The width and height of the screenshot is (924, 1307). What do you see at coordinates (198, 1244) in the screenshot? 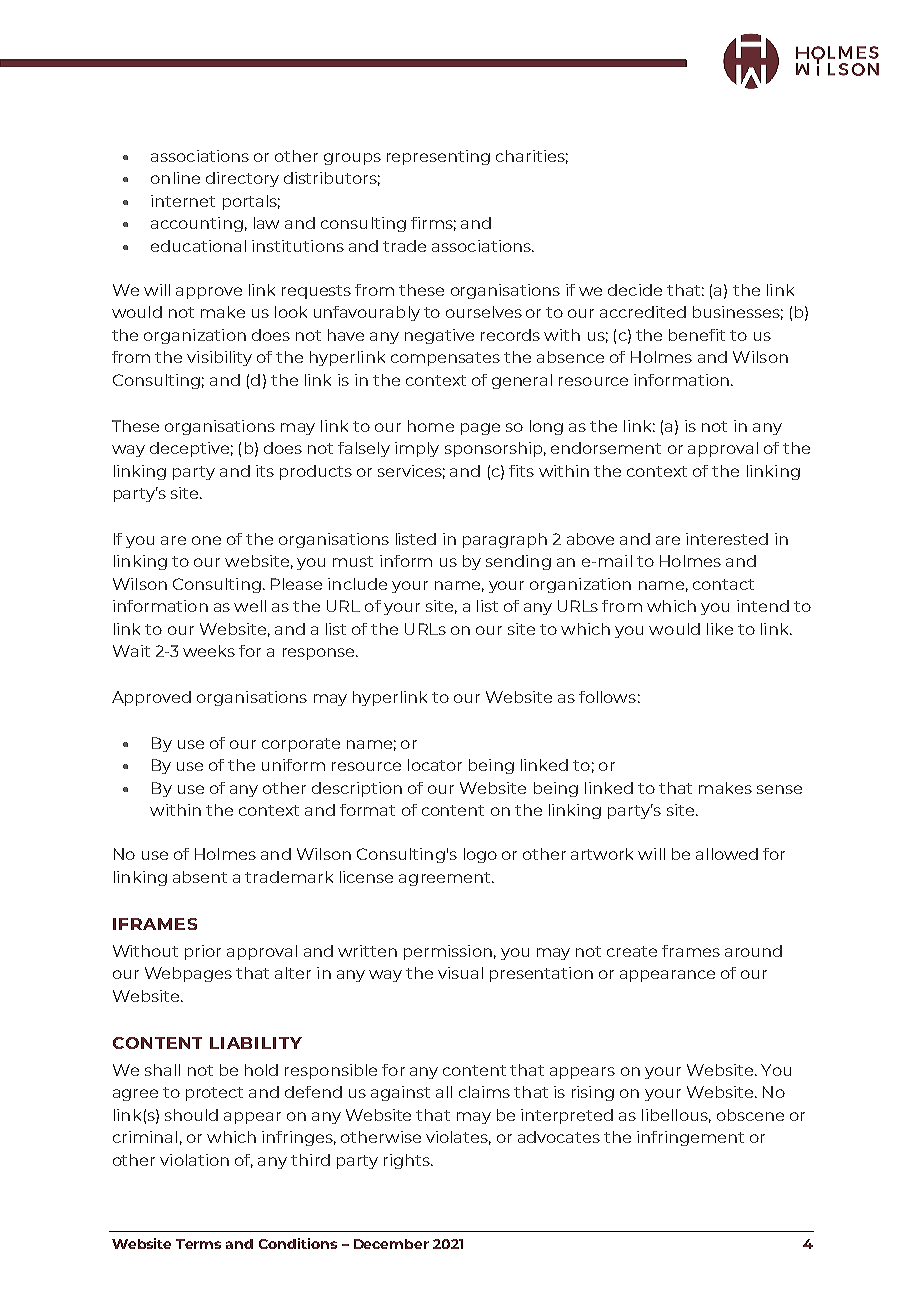
I see `Terms` at bounding box center [198, 1244].
